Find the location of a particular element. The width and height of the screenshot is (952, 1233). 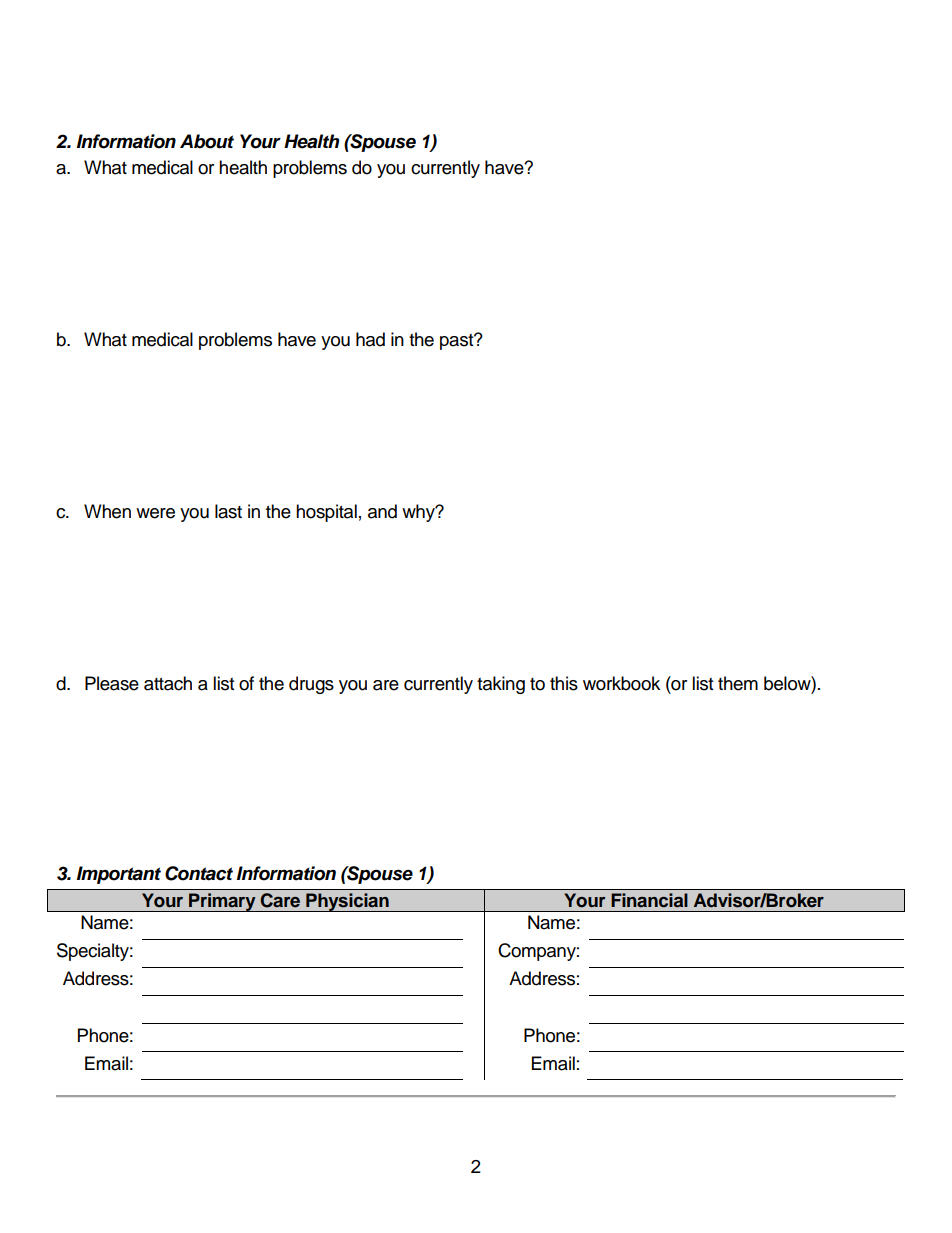

workbook is located at coordinates (621, 683).
